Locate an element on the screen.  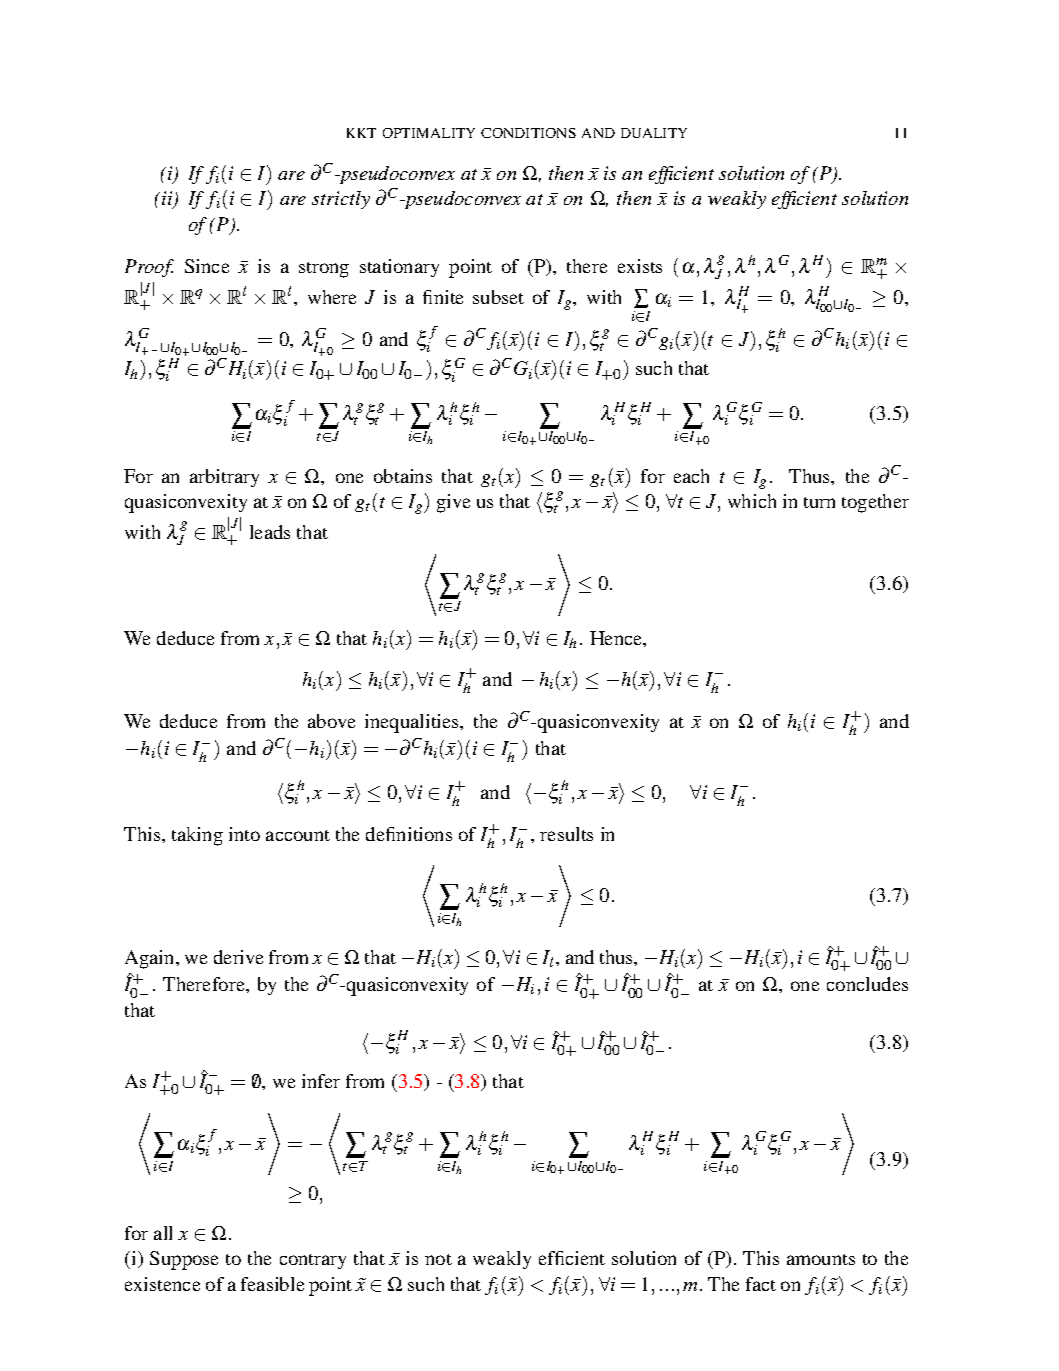
not is located at coordinates (438, 1259).
